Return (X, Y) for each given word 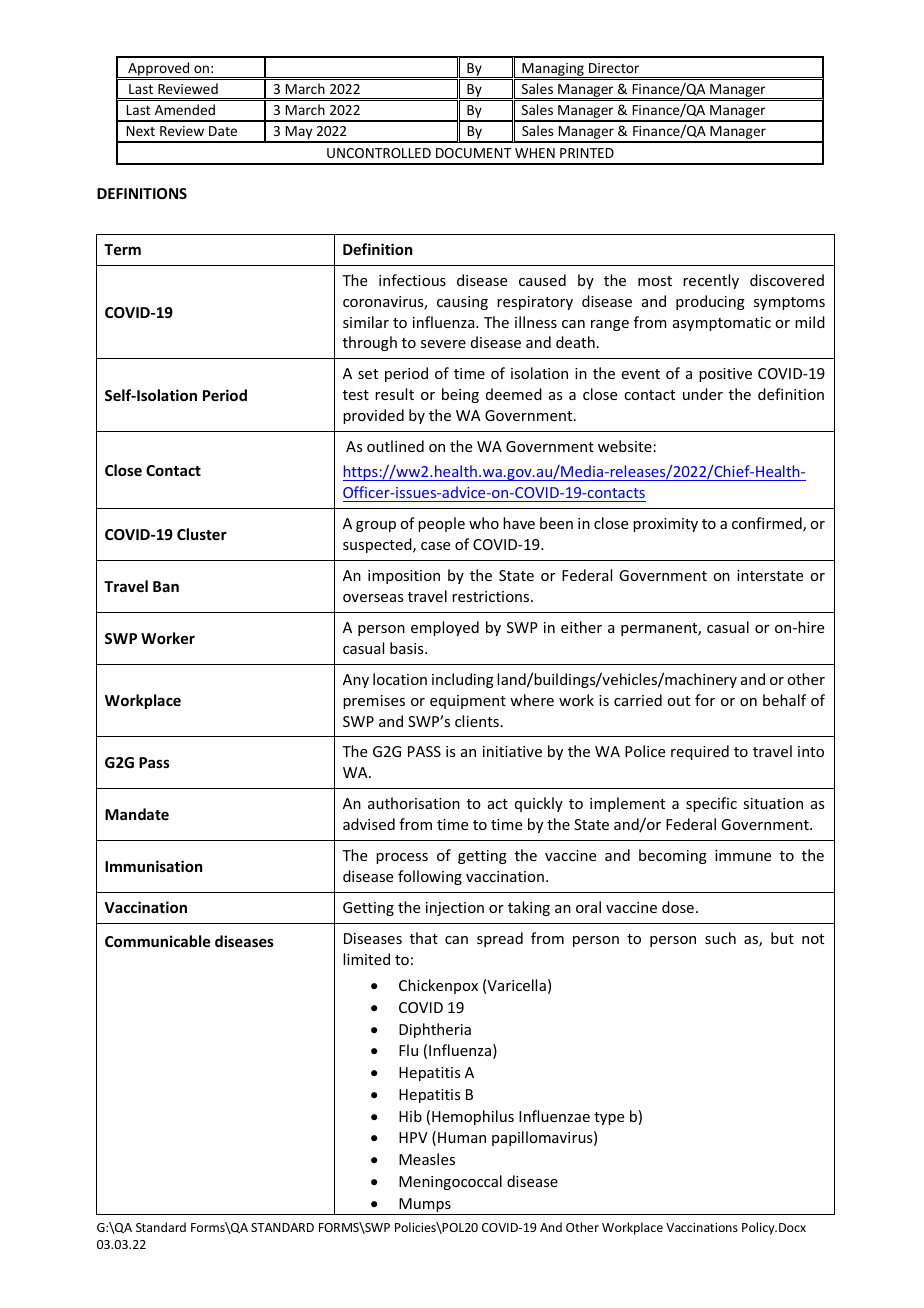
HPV (413, 1137)
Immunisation (153, 866)
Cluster (202, 534)
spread (500, 939)
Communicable (157, 941)
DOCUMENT (474, 153)
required (700, 752)
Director (614, 68)
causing (462, 303)
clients (477, 721)
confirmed (768, 524)
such (720, 938)
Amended (185, 109)
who (484, 523)
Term (122, 249)
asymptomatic (722, 324)
